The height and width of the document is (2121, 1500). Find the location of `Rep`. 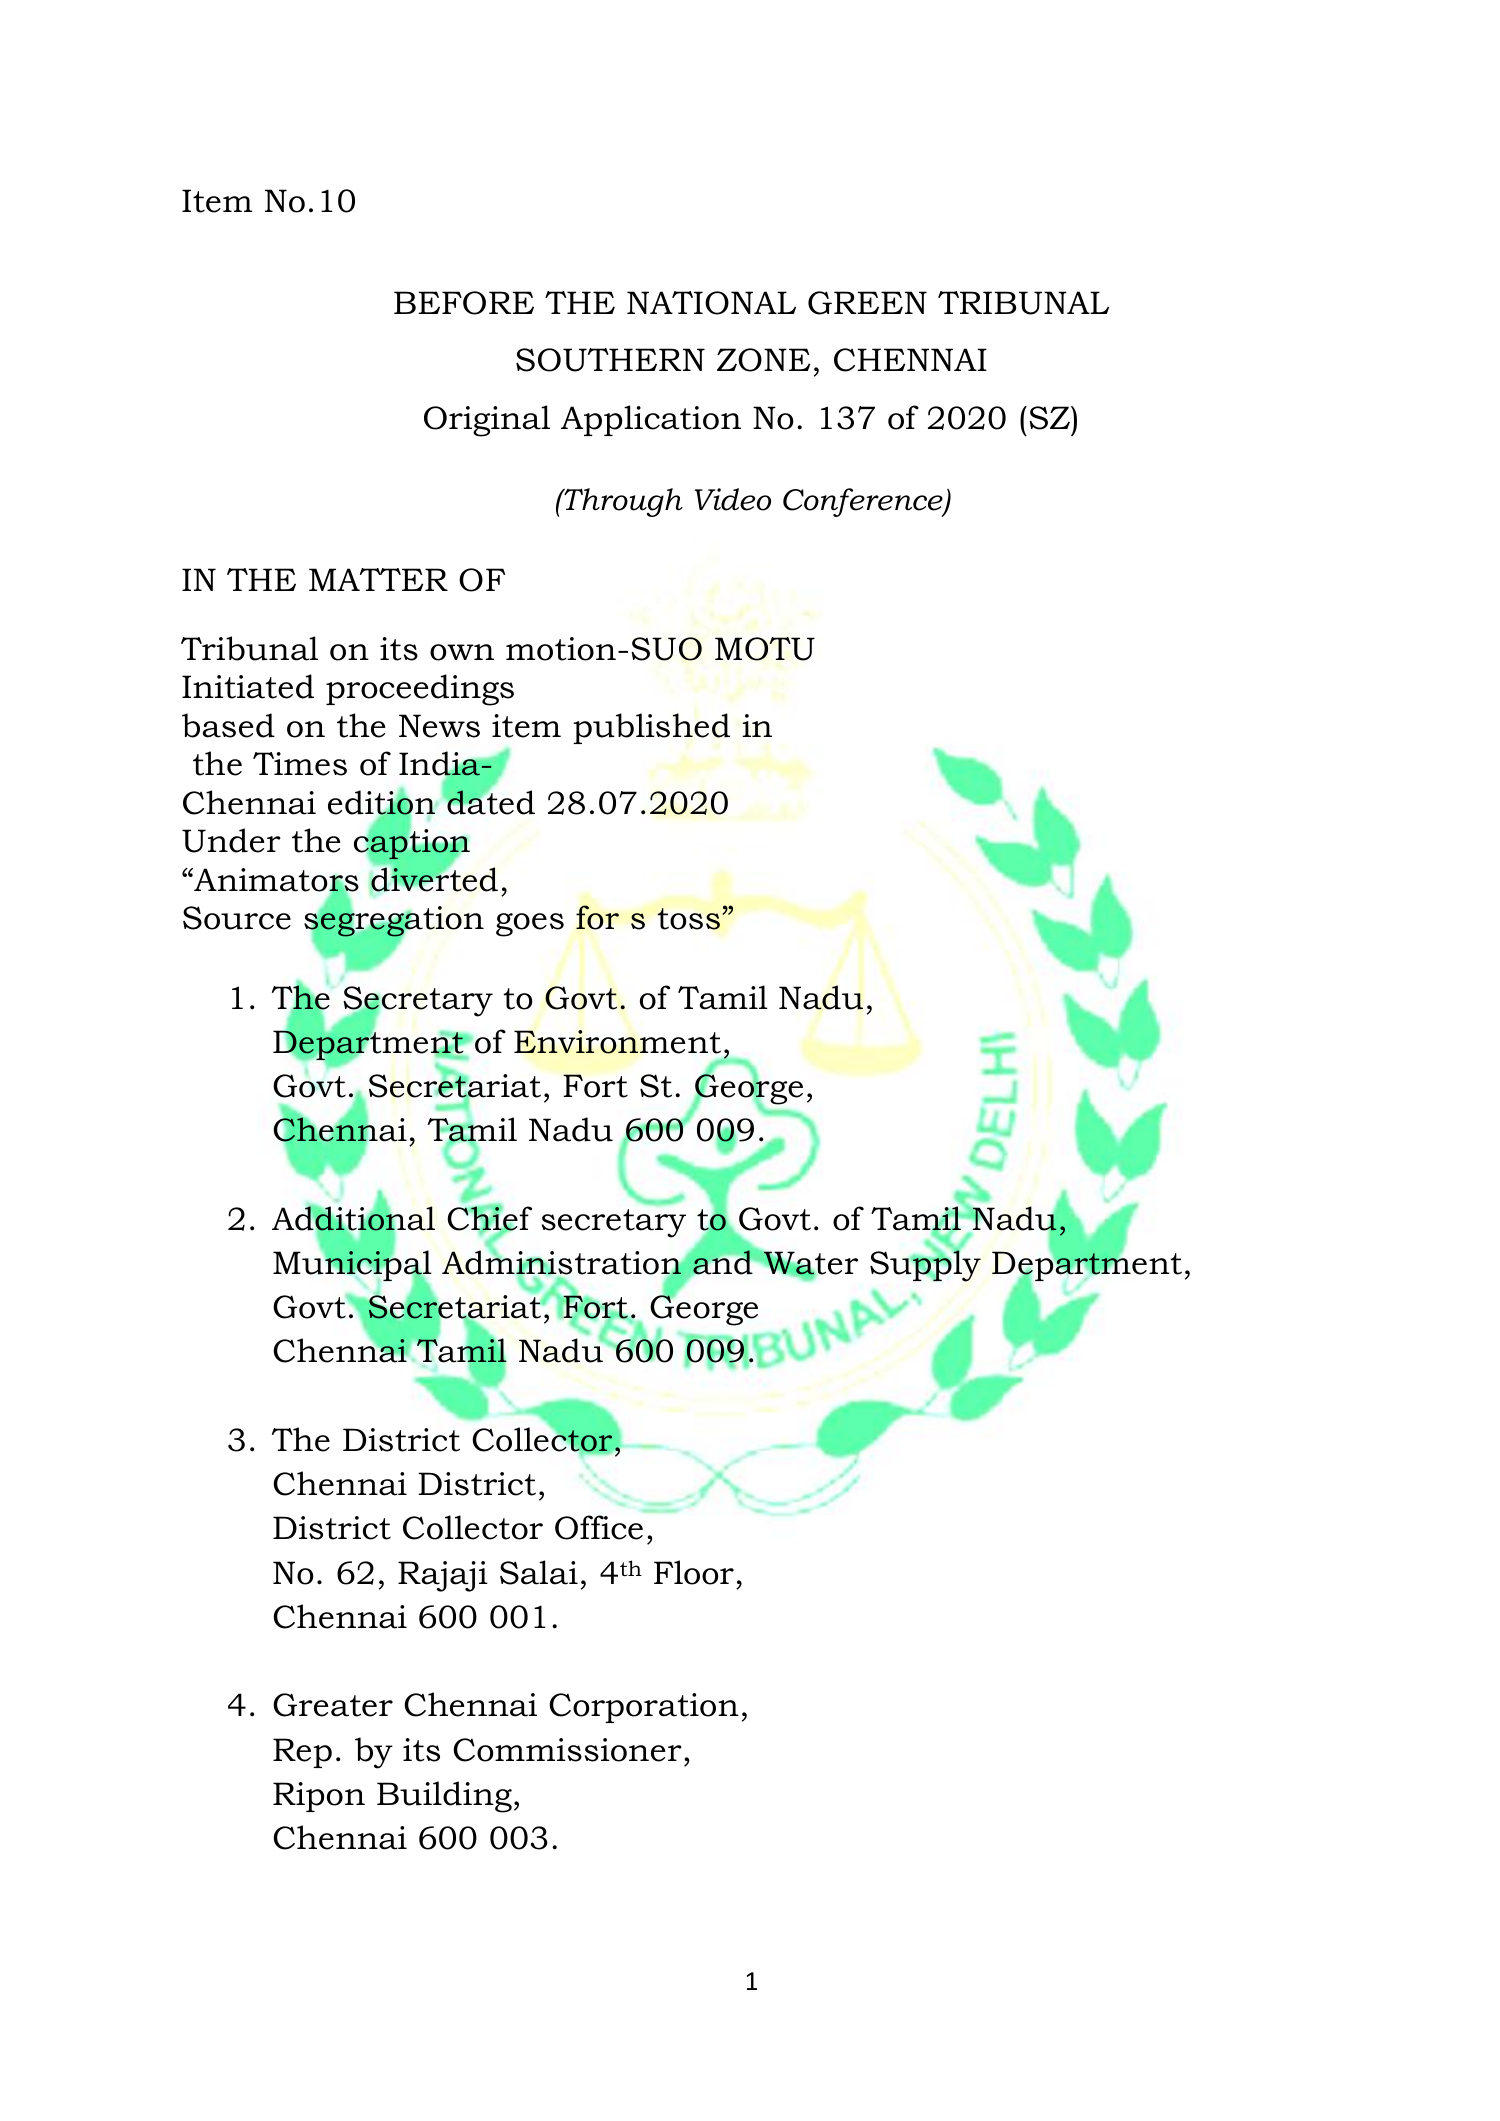

Rep is located at coordinates (302, 1753).
